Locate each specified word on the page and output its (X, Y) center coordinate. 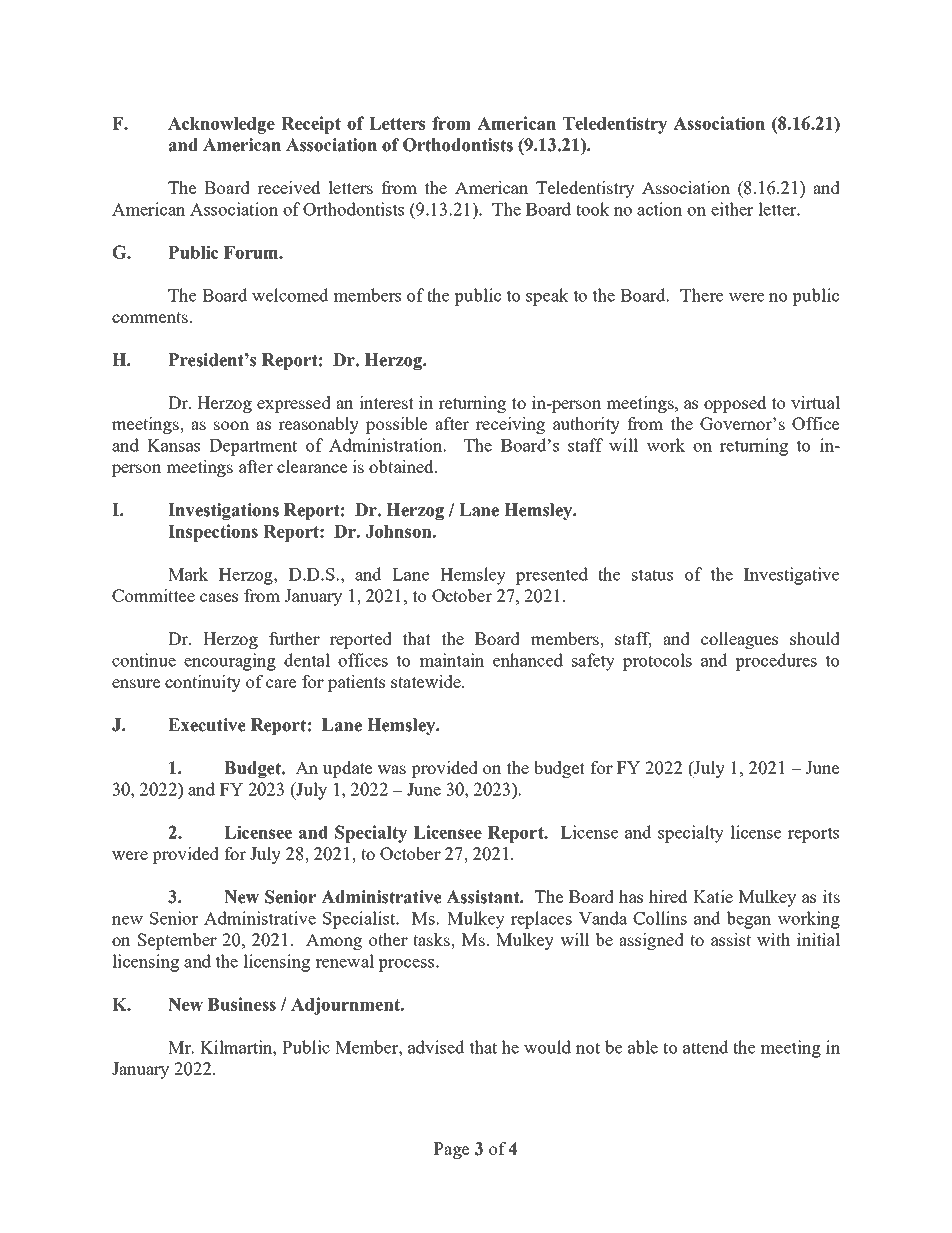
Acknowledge (221, 125)
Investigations (223, 511)
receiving (510, 425)
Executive (207, 725)
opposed (735, 404)
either (732, 209)
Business (242, 1004)
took (593, 209)
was (391, 769)
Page (451, 1150)
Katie (713, 896)
